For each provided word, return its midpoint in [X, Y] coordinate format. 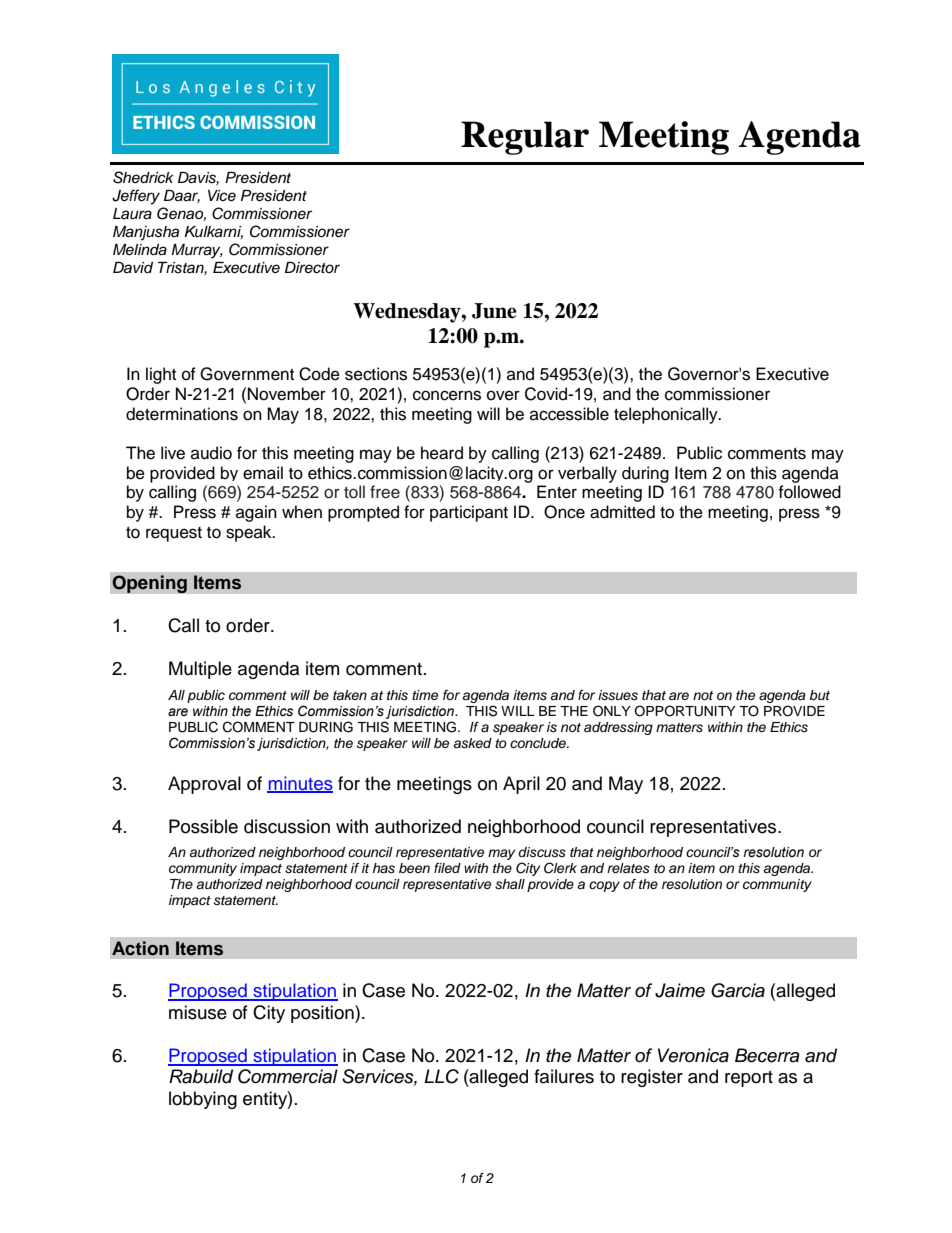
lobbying [203, 1100]
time [425, 695]
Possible [203, 826]
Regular [525, 138]
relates [628, 868]
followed [809, 492]
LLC [441, 1076]
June [494, 311]
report [749, 1079]
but [819, 695]
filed [447, 868]
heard [442, 453]
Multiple [200, 670]
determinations [182, 414]
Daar [182, 196]
